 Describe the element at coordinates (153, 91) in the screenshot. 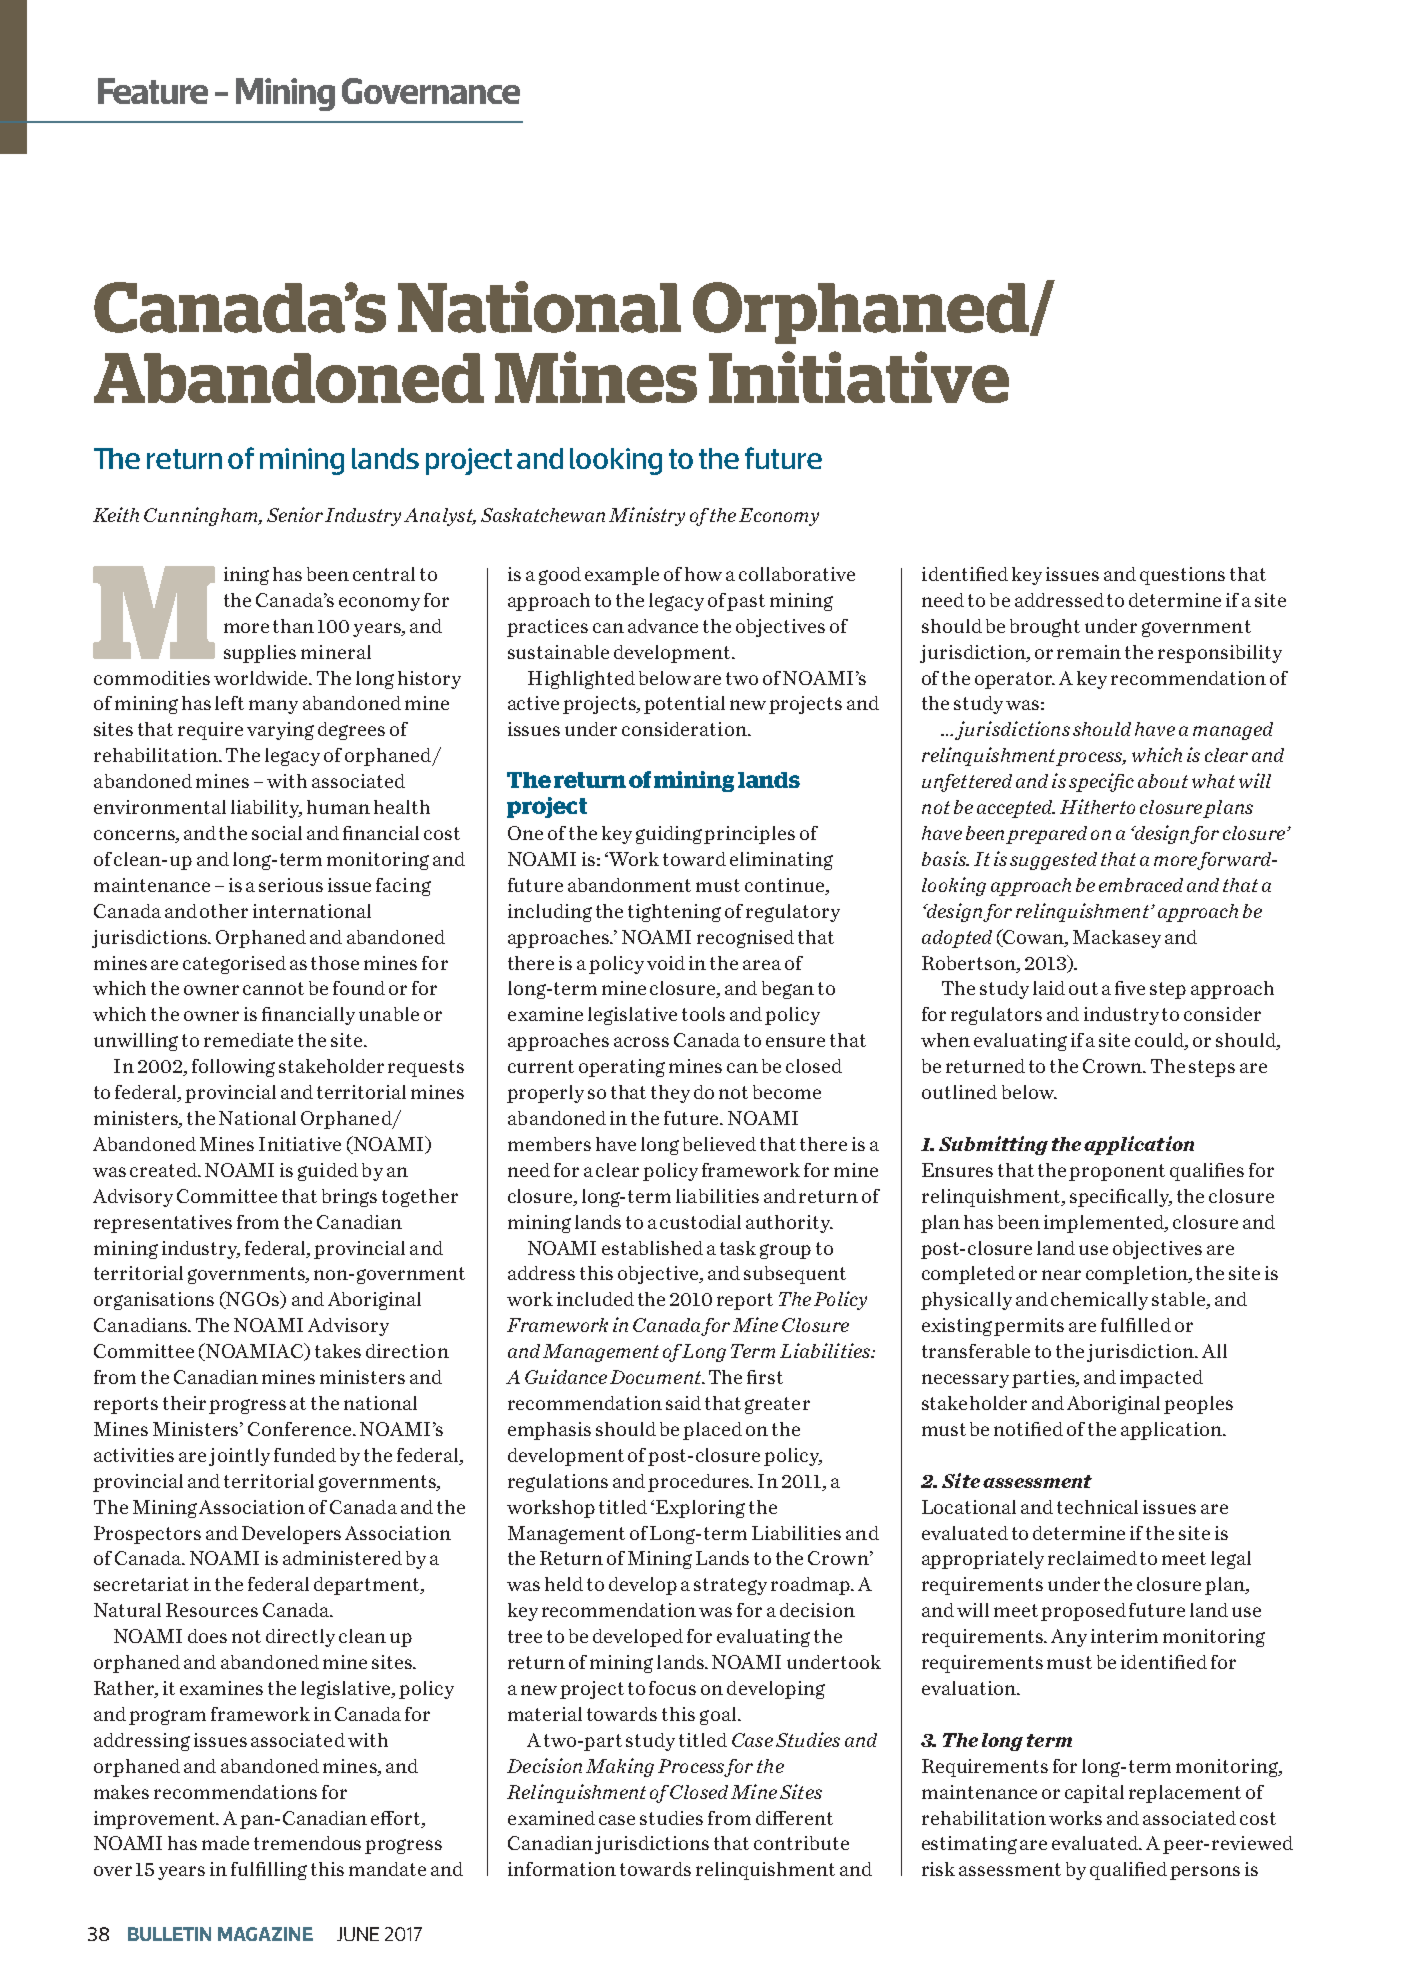

I see `Feature` at that location.
